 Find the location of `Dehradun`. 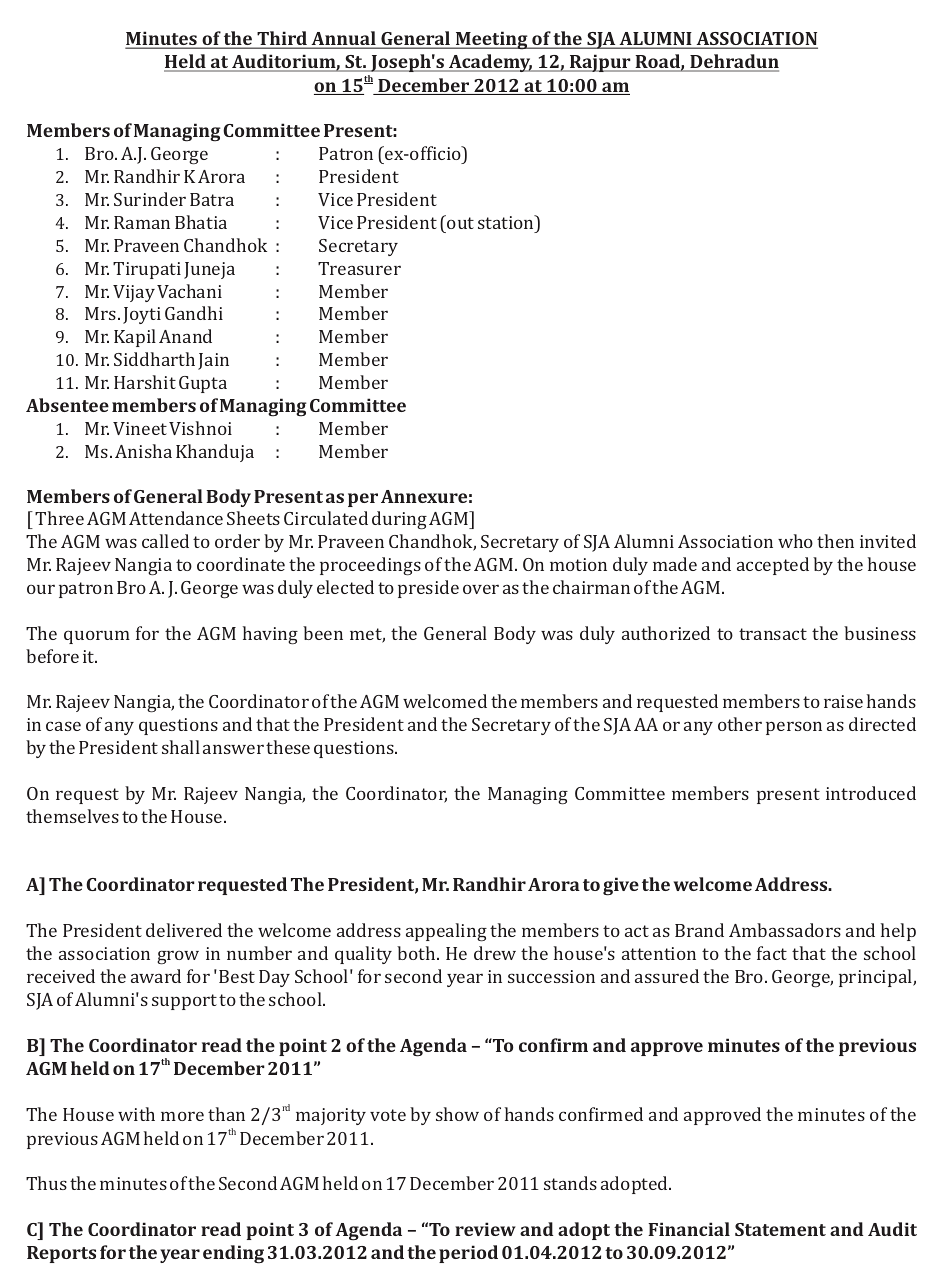

Dehradun is located at coordinates (733, 62).
